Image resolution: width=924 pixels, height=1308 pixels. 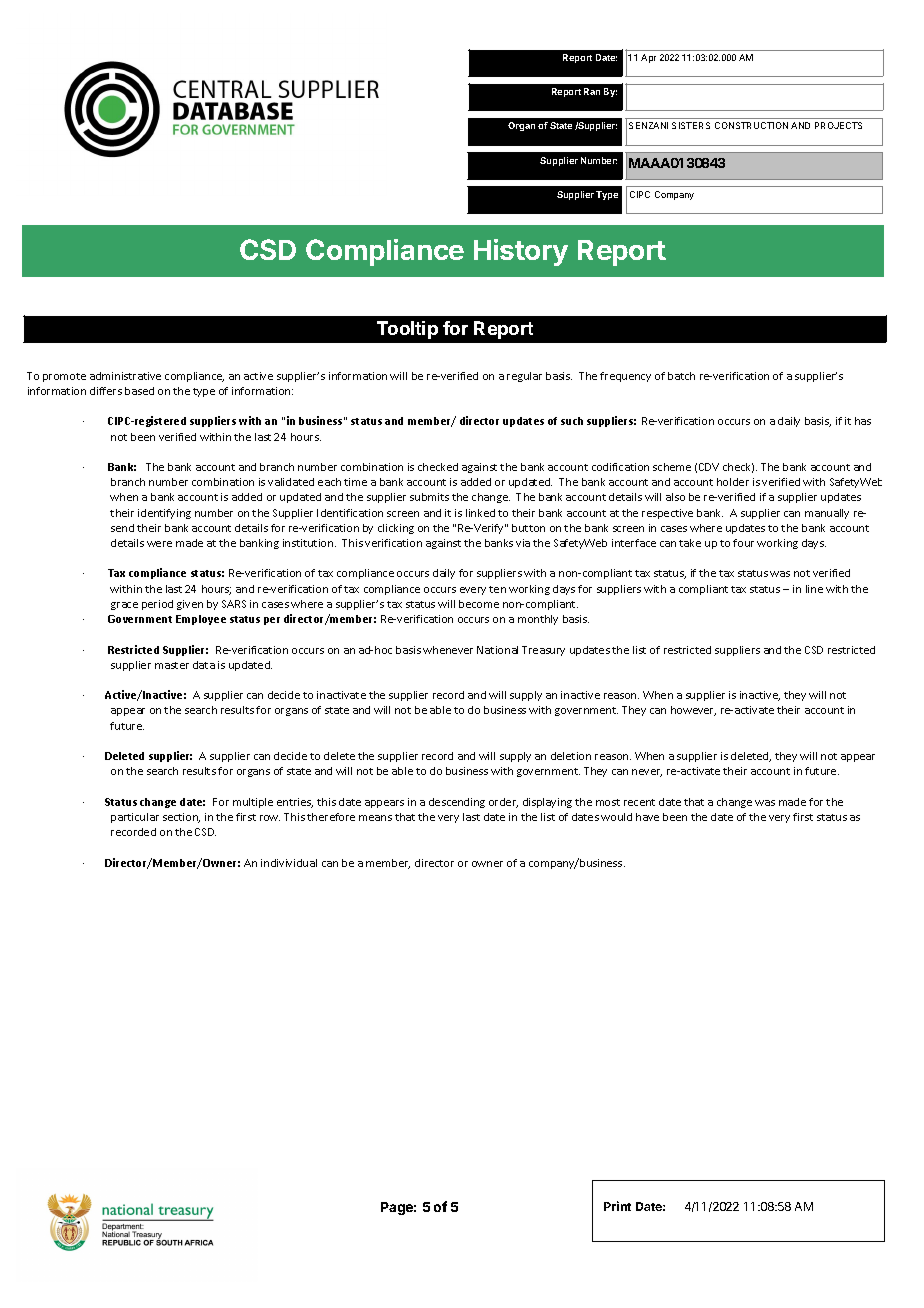 I want to click on line, so click(x=814, y=589).
